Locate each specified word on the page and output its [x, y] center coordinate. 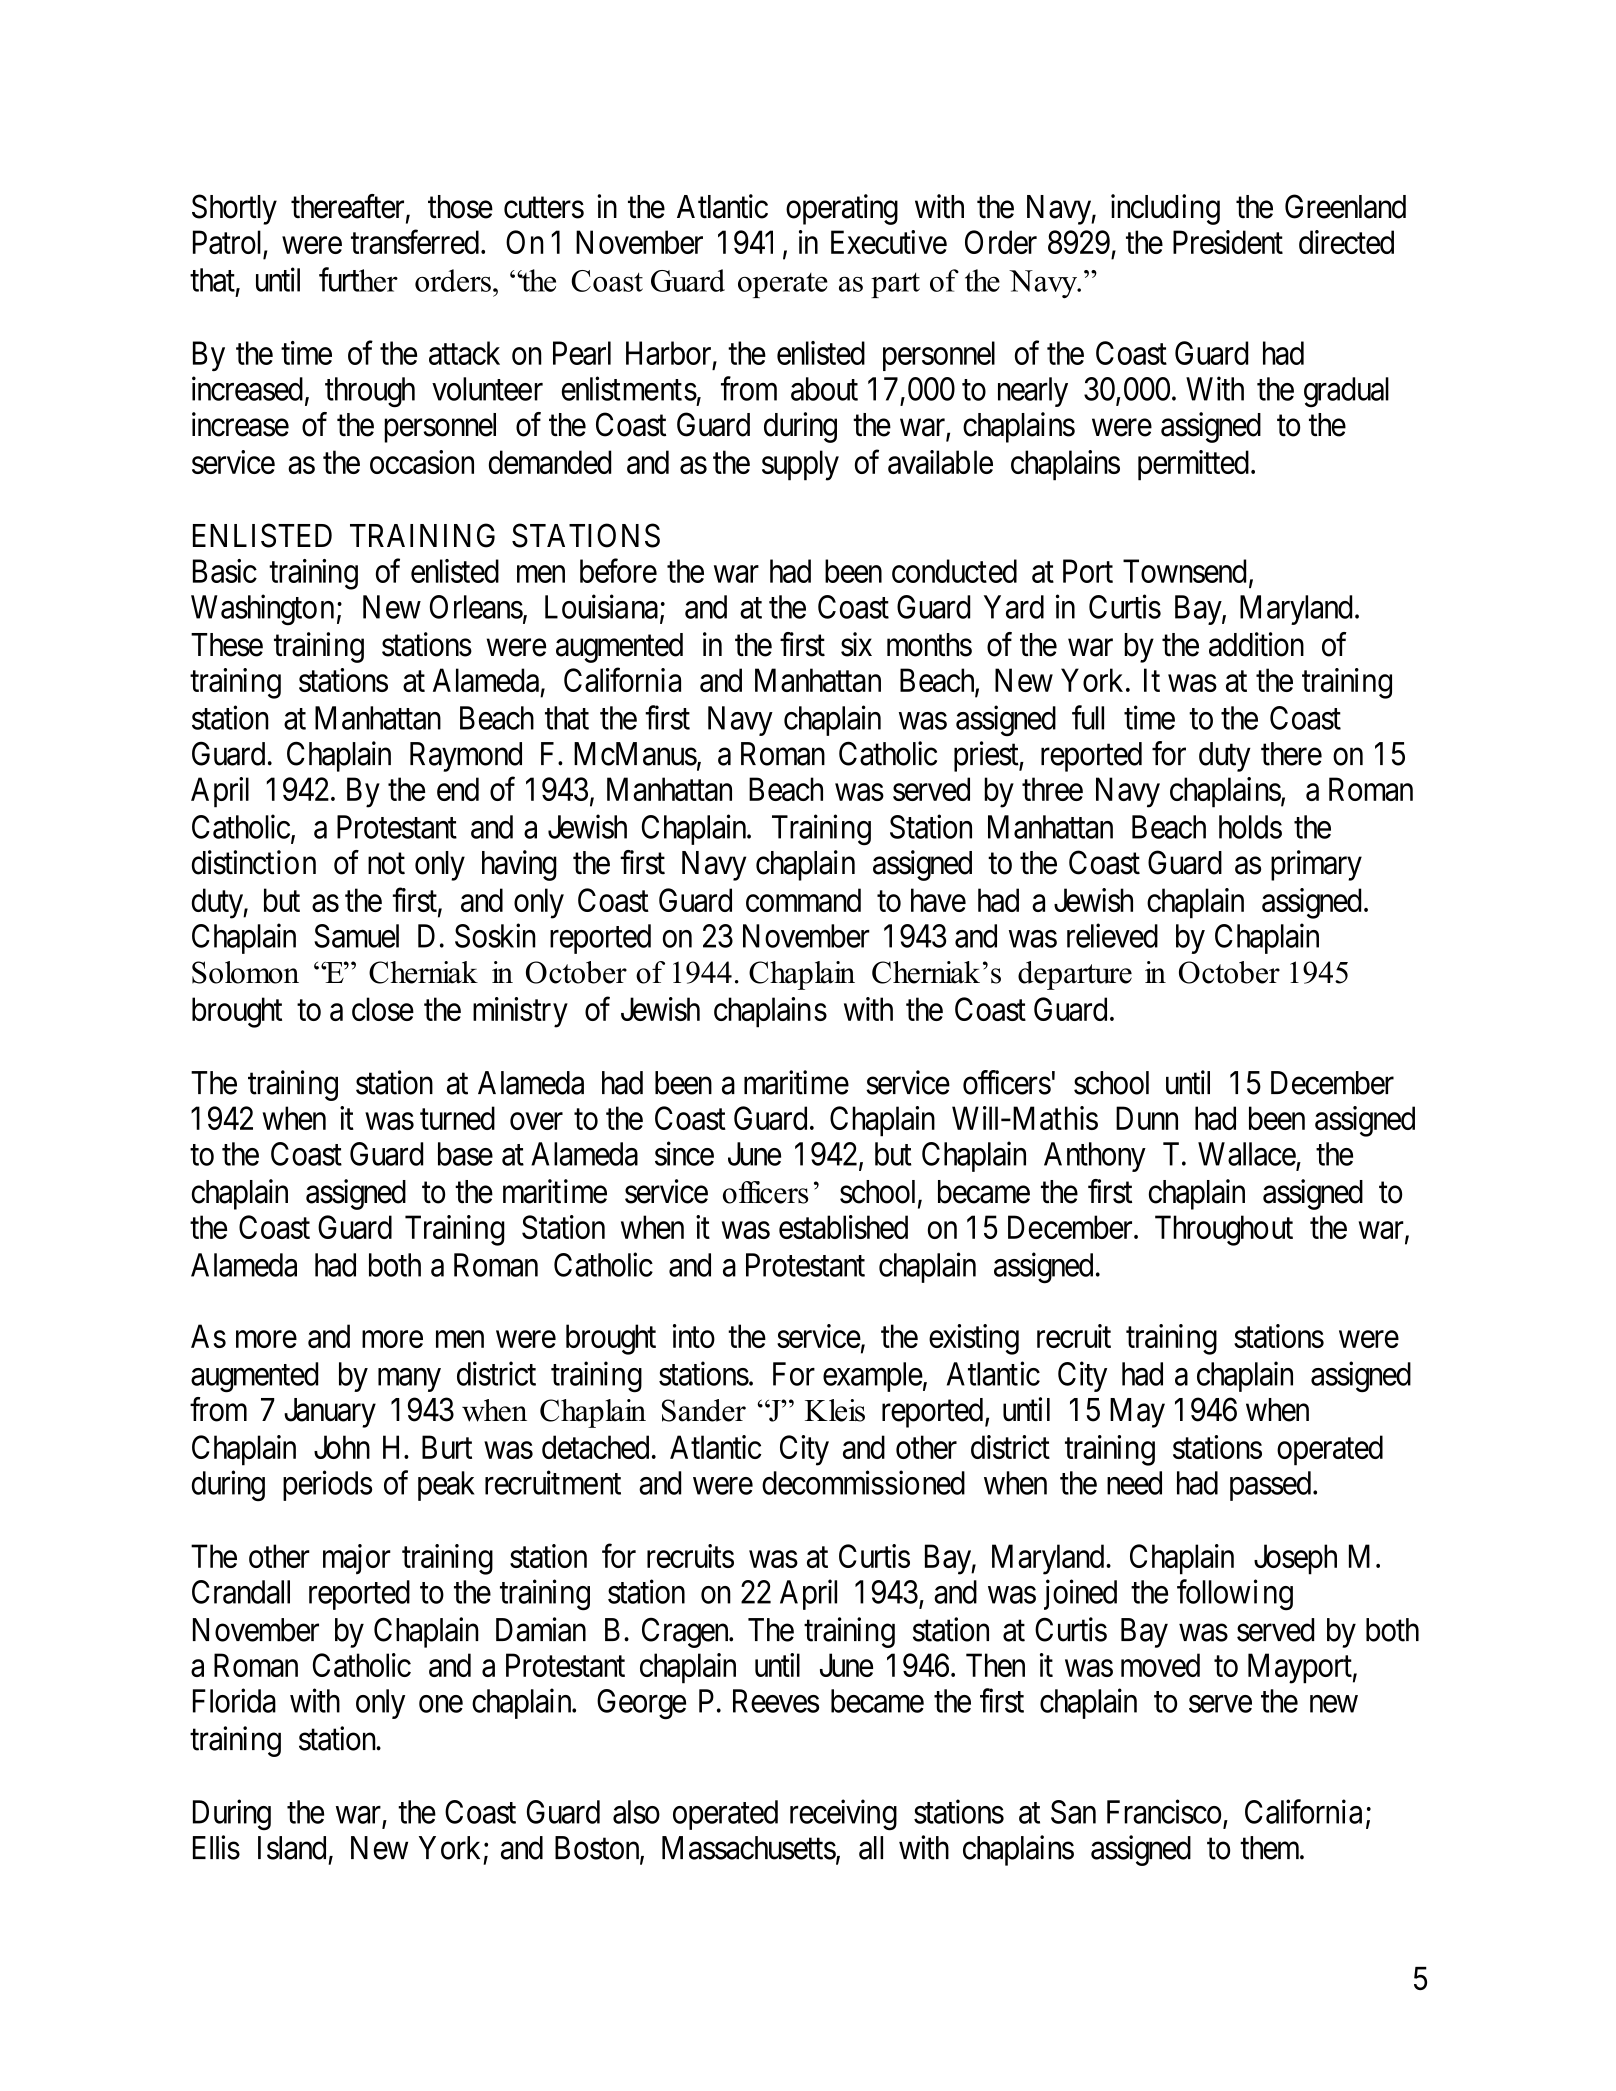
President [1228, 242]
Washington [262, 609]
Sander [704, 1410]
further [358, 279]
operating [842, 209]
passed [1270, 1486]
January [330, 1413]
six [856, 644]
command [803, 900]
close [383, 1009]
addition [1256, 644]
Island [292, 1848]
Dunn [1147, 1118]
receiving [843, 1815]
